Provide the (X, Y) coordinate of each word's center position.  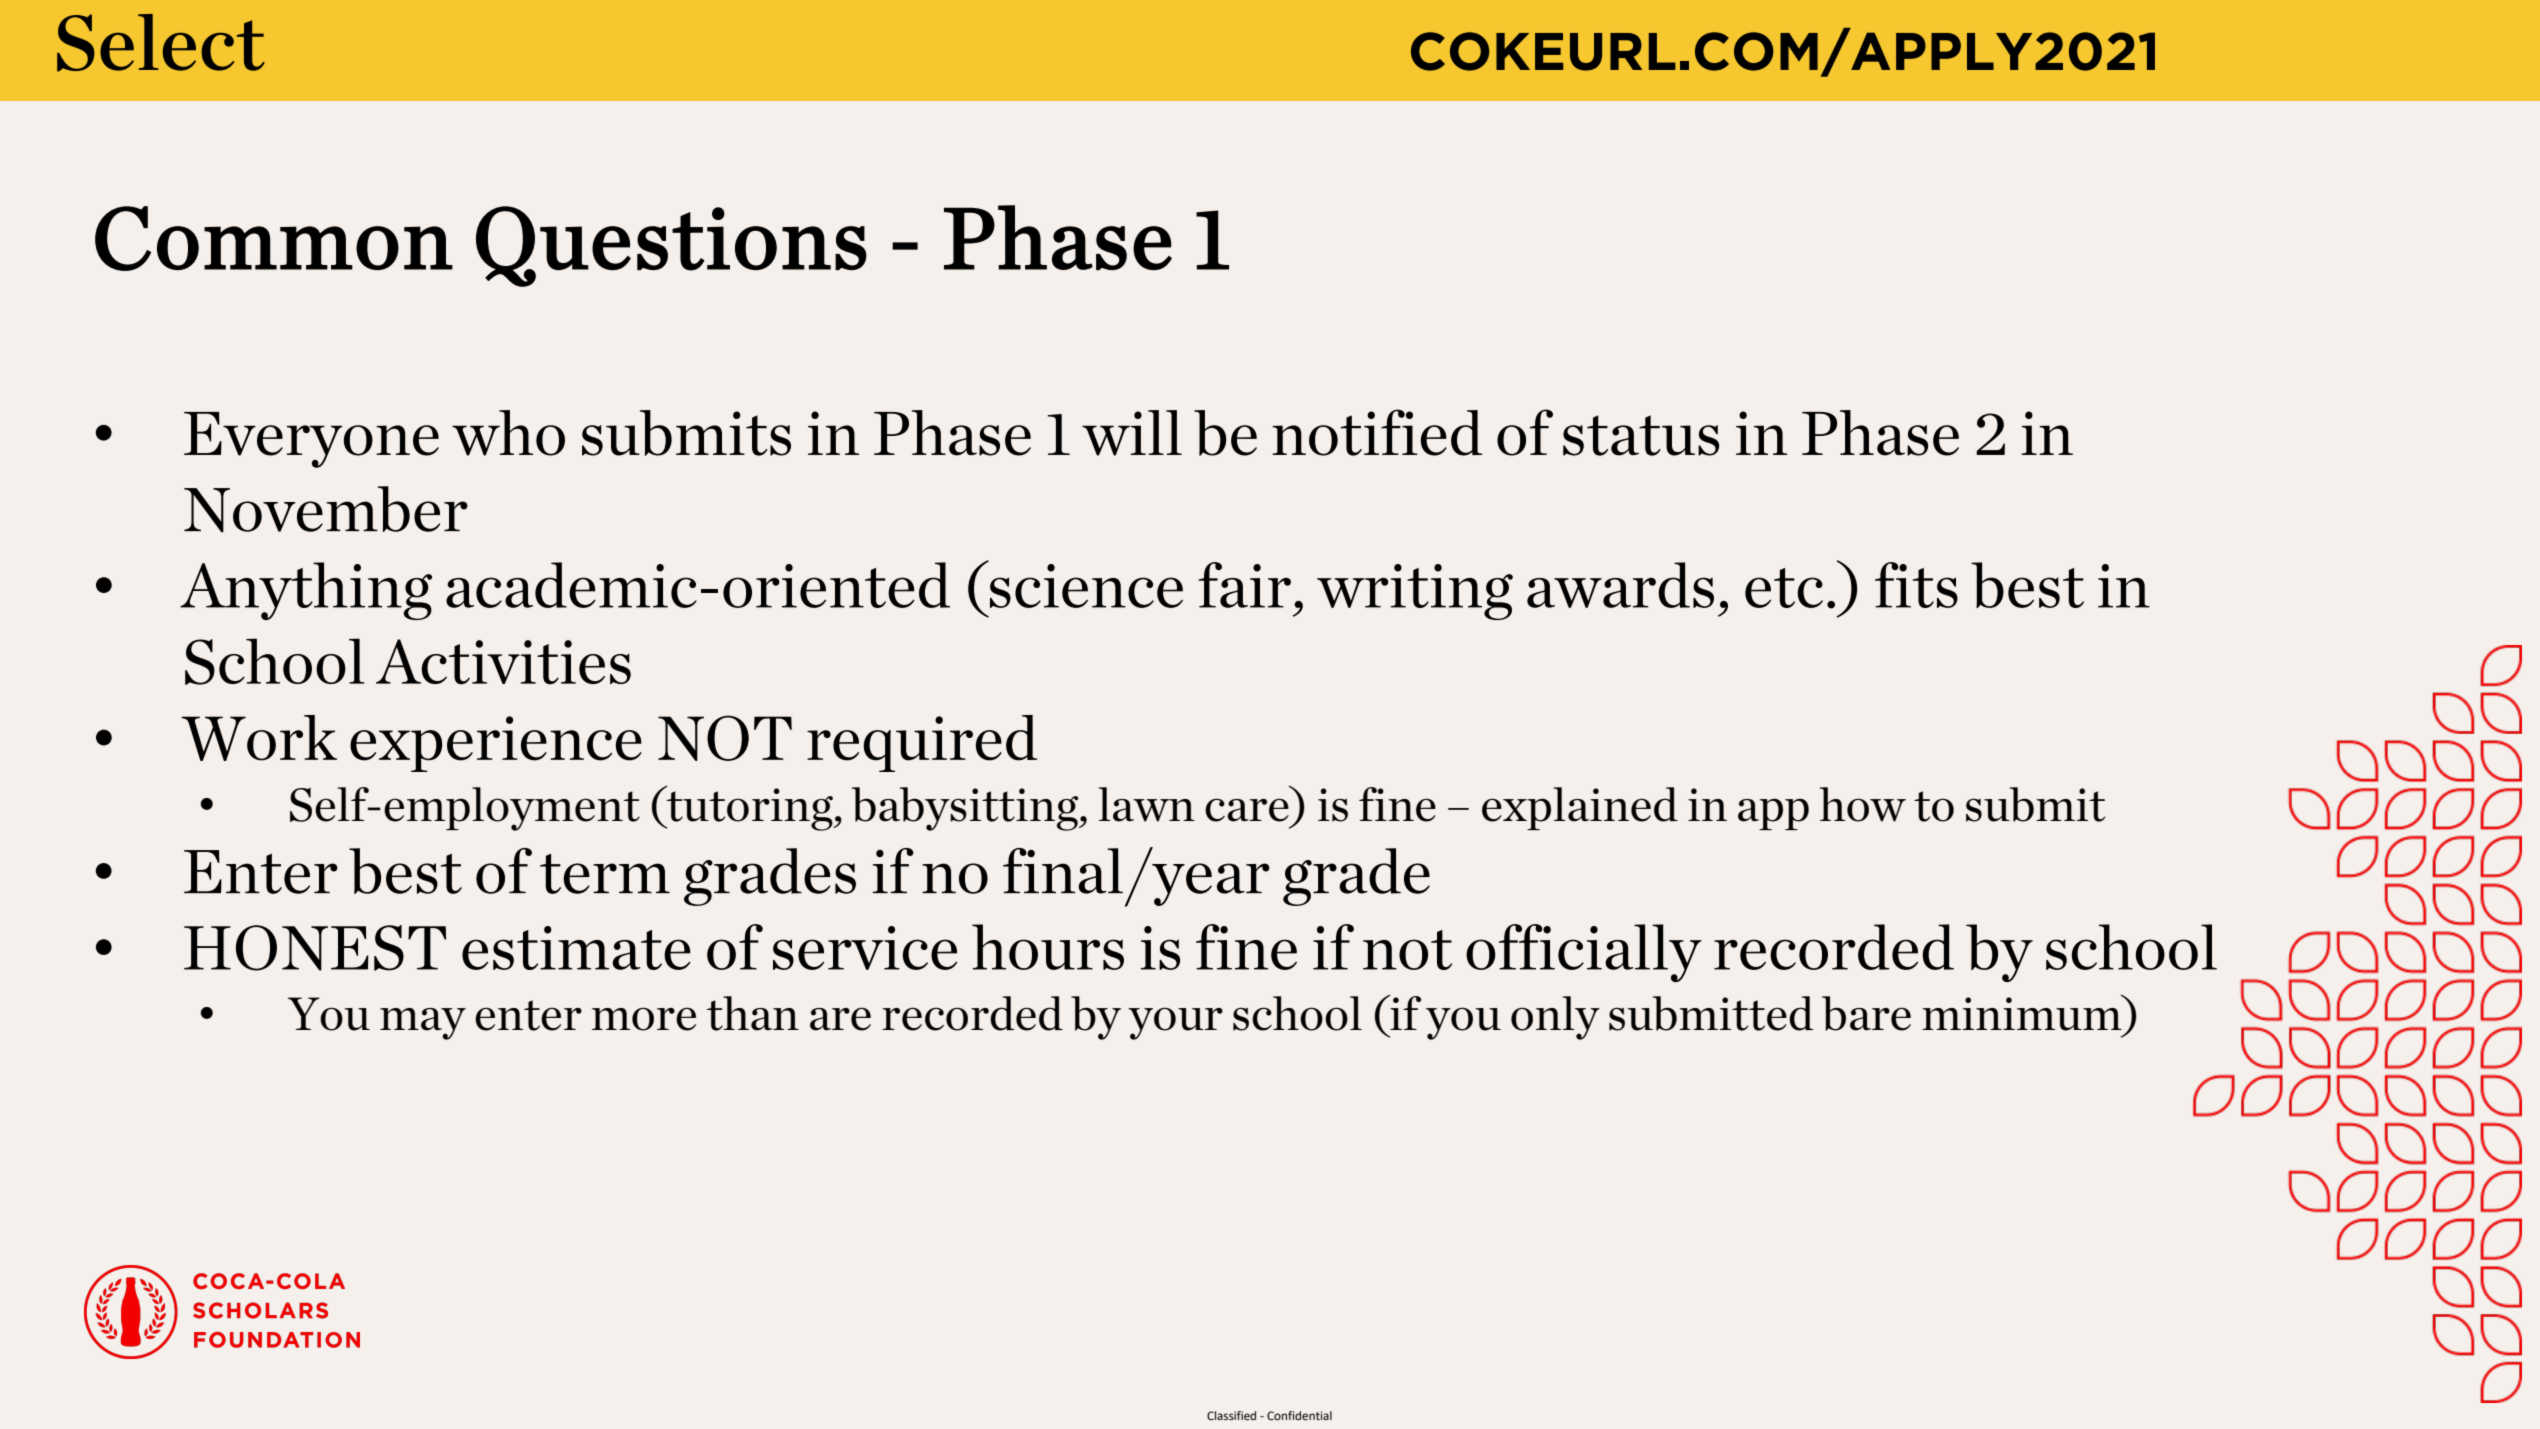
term (605, 874)
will (1132, 433)
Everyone (311, 440)
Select (161, 43)
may (423, 1024)
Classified (1231, 1415)
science (1086, 586)
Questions (671, 246)
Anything (306, 591)
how (1863, 804)
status (1641, 435)
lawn (1147, 804)
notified (1377, 432)
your (1175, 1023)
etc (1784, 588)
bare (1866, 1013)
